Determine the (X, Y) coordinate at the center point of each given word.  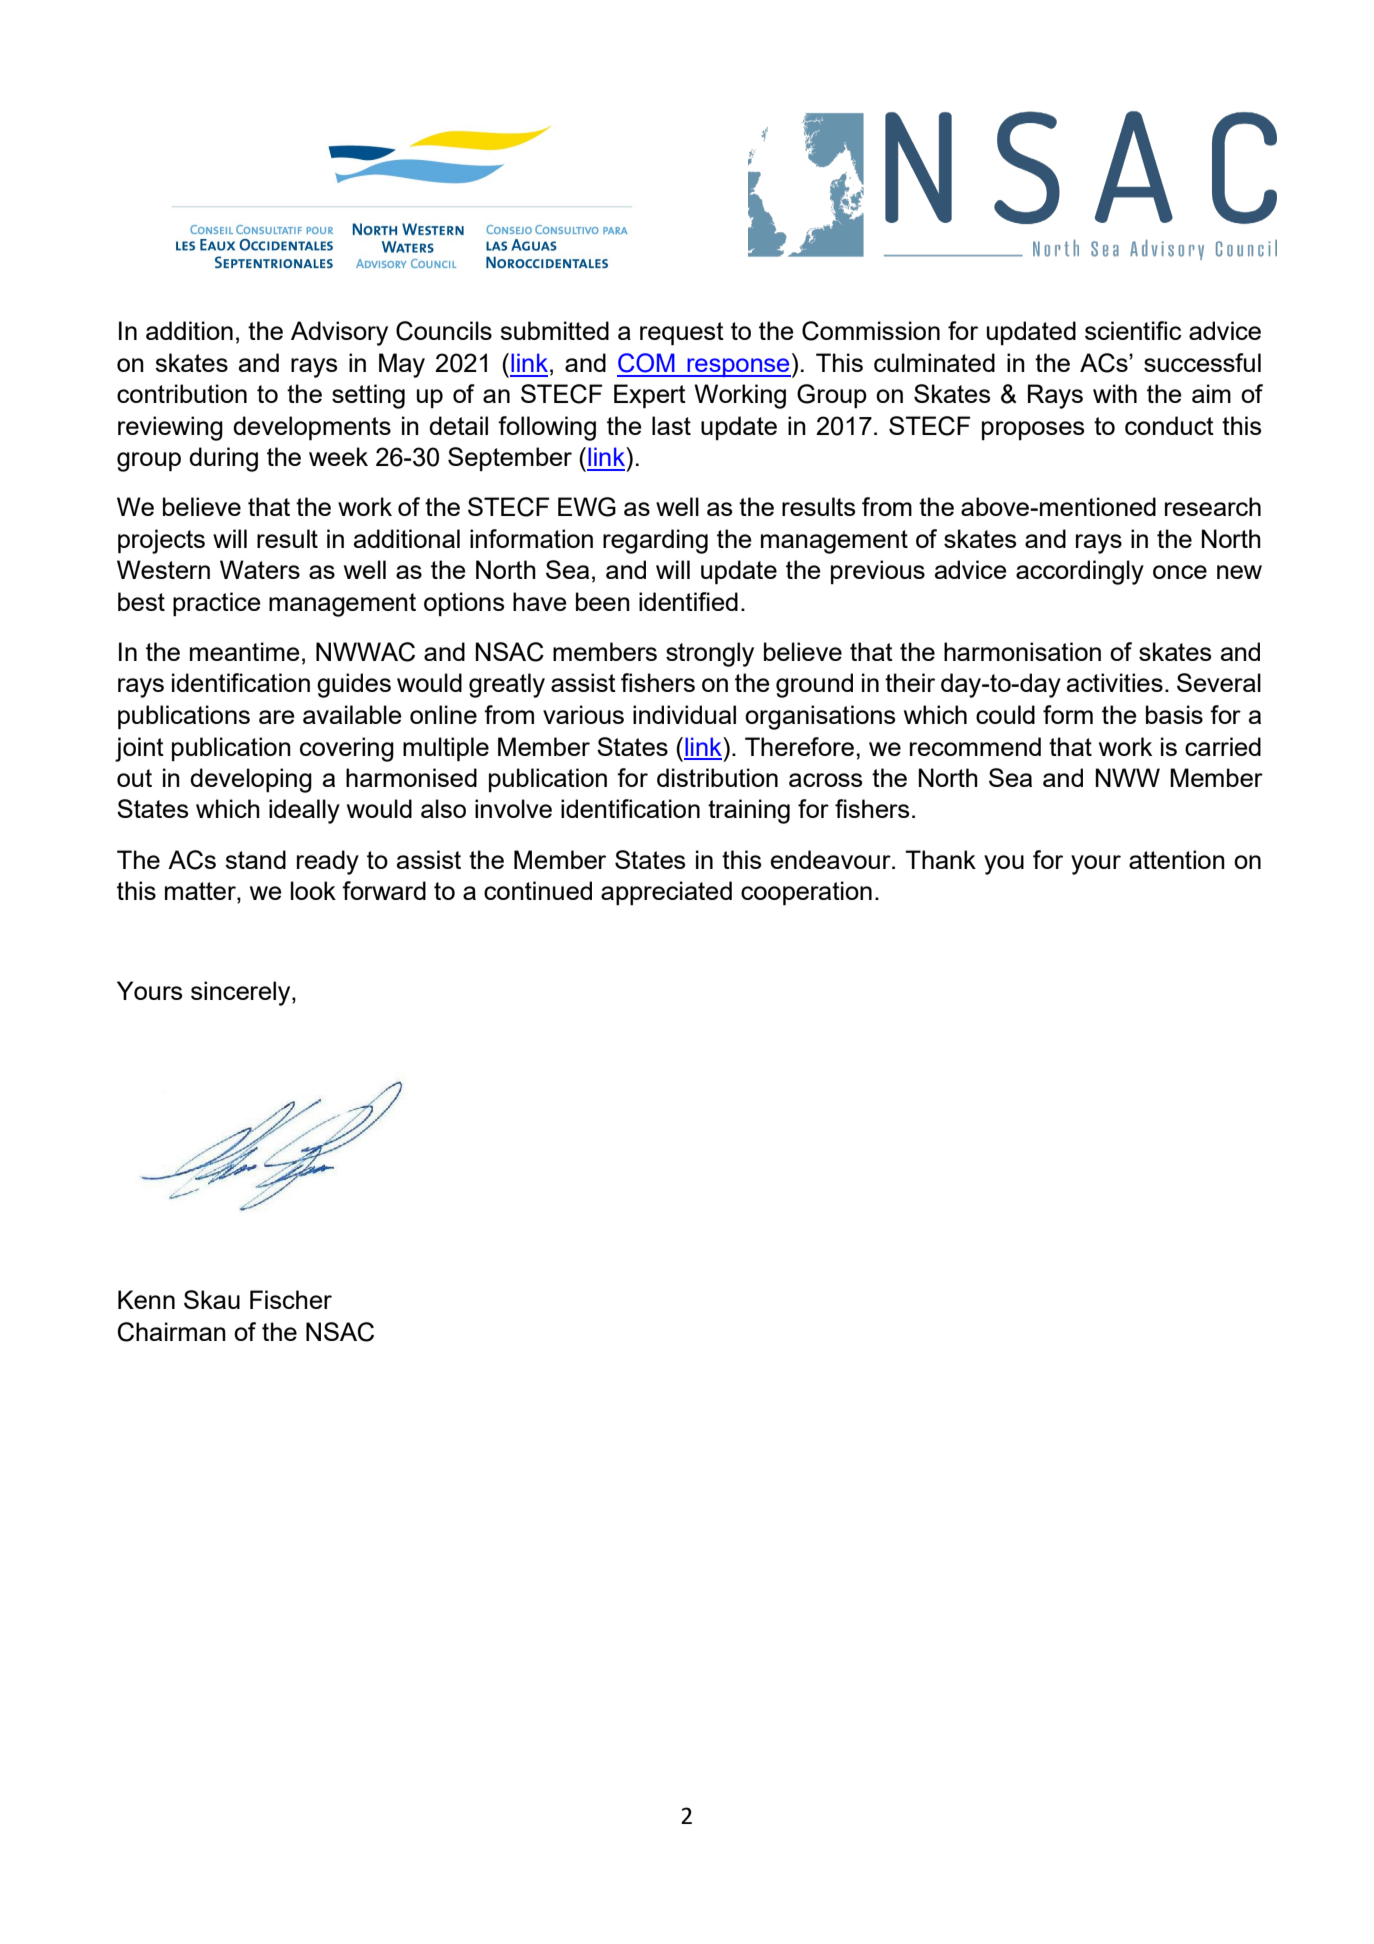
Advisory (339, 333)
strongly (710, 654)
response (738, 367)
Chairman (172, 1332)
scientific (1133, 330)
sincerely (242, 993)
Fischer (291, 1299)
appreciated (666, 893)
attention (1177, 859)
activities (1115, 682)
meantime (245, 651)
